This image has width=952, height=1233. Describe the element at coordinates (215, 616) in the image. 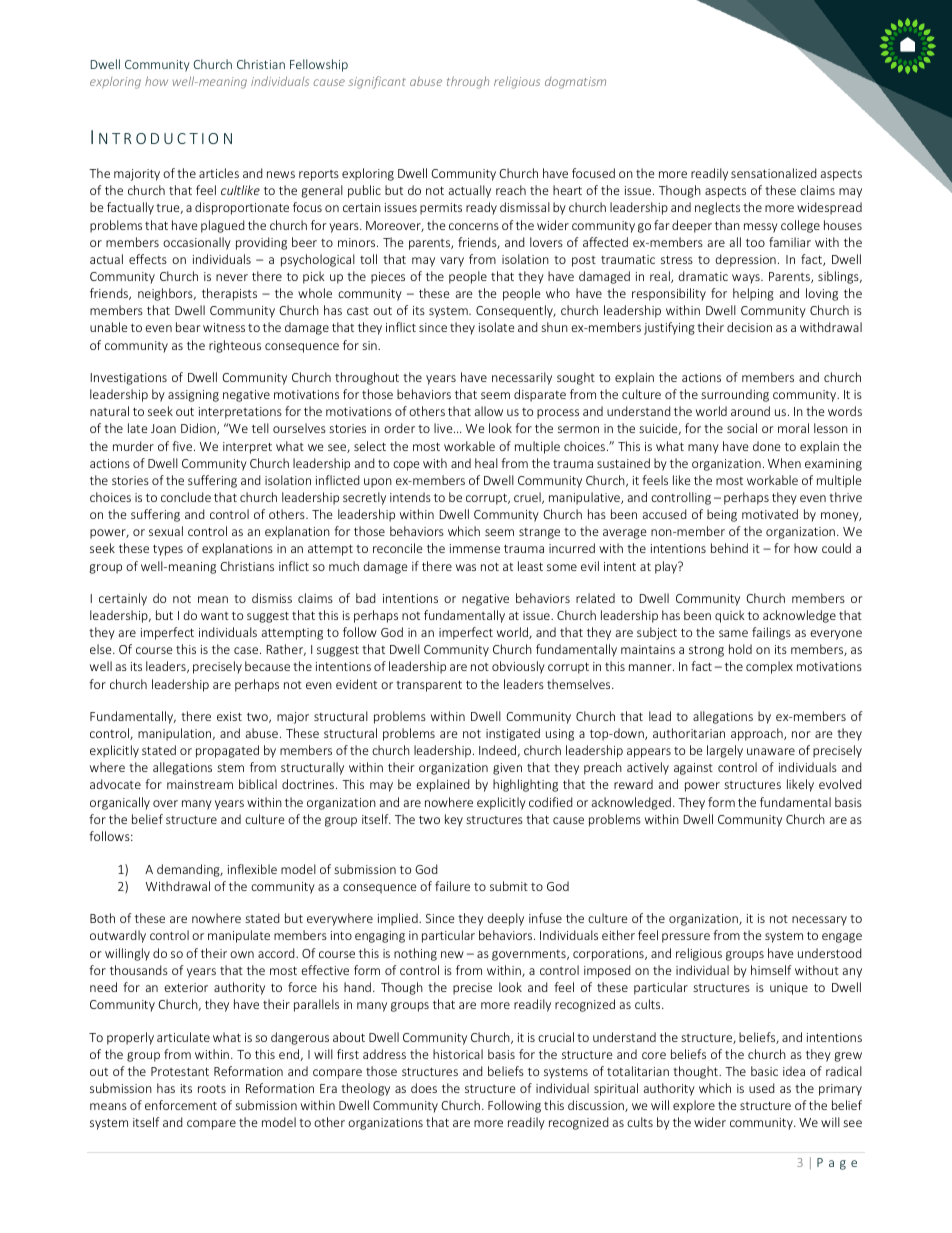

I see `want` at that location.
